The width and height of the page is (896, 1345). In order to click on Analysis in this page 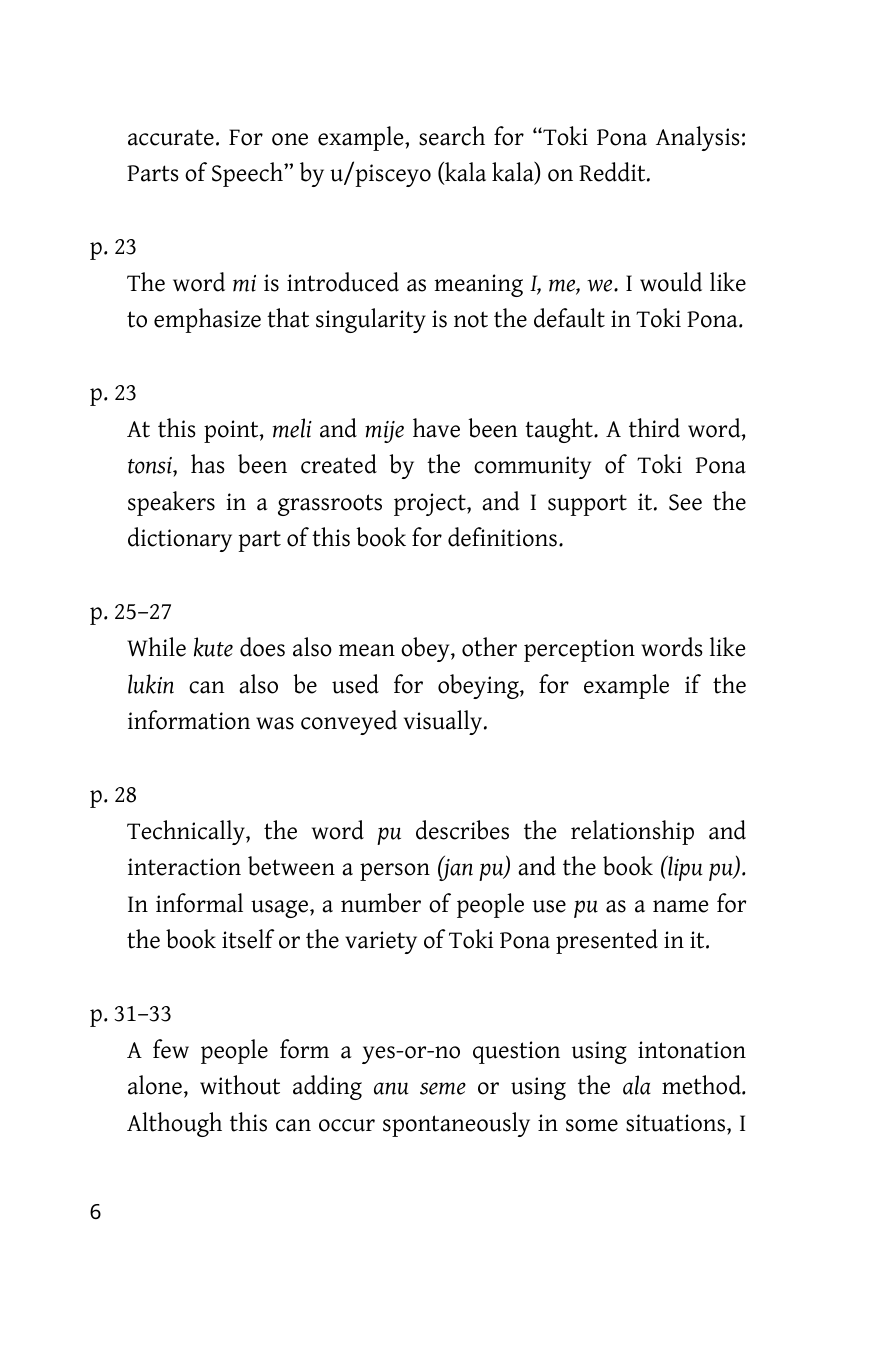, I will do `click(698, 138)`.
